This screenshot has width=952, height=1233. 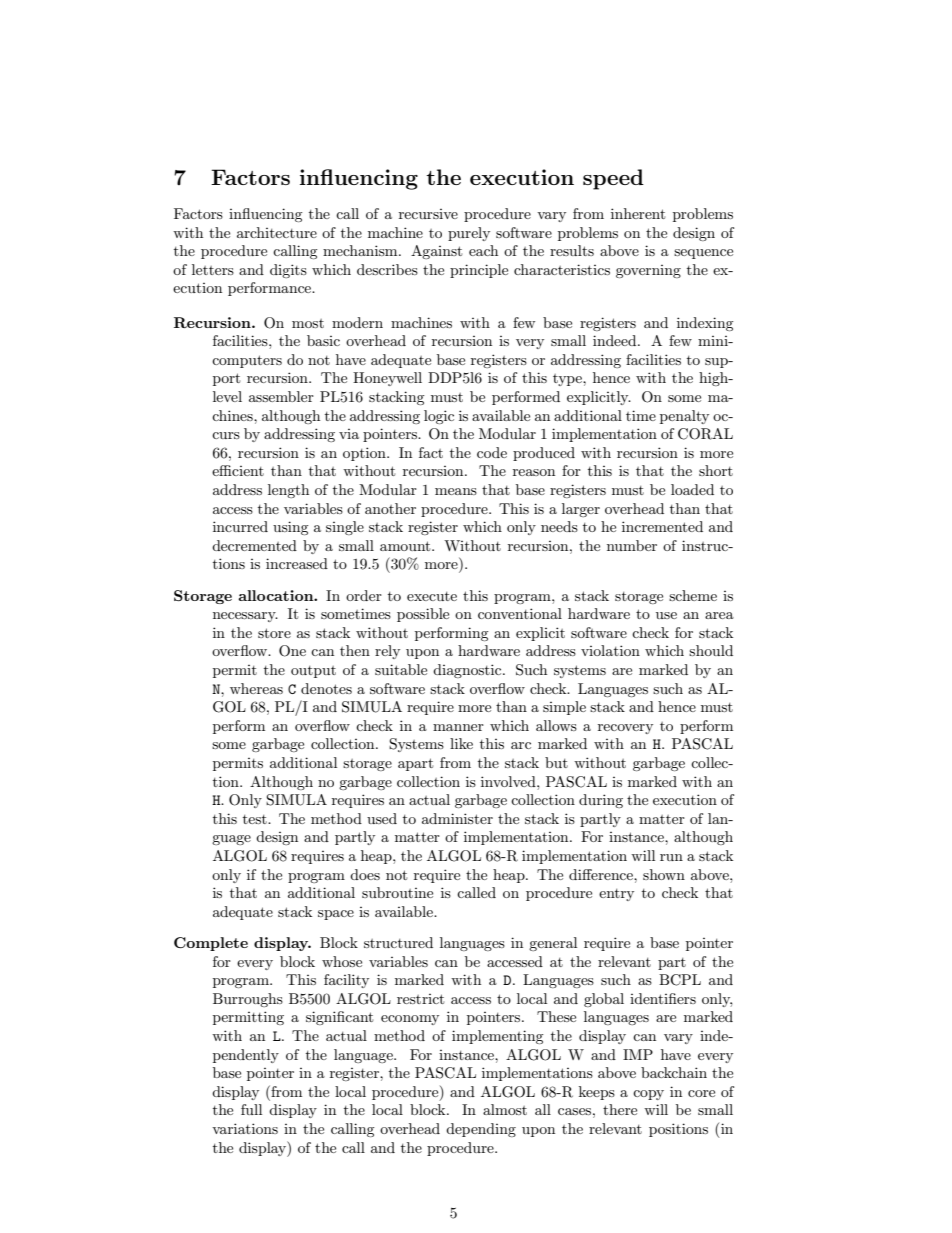 What do you see at coordinates (662, 526) in the screenshot?
I see `incremented` at bounding box center [662, 526].
